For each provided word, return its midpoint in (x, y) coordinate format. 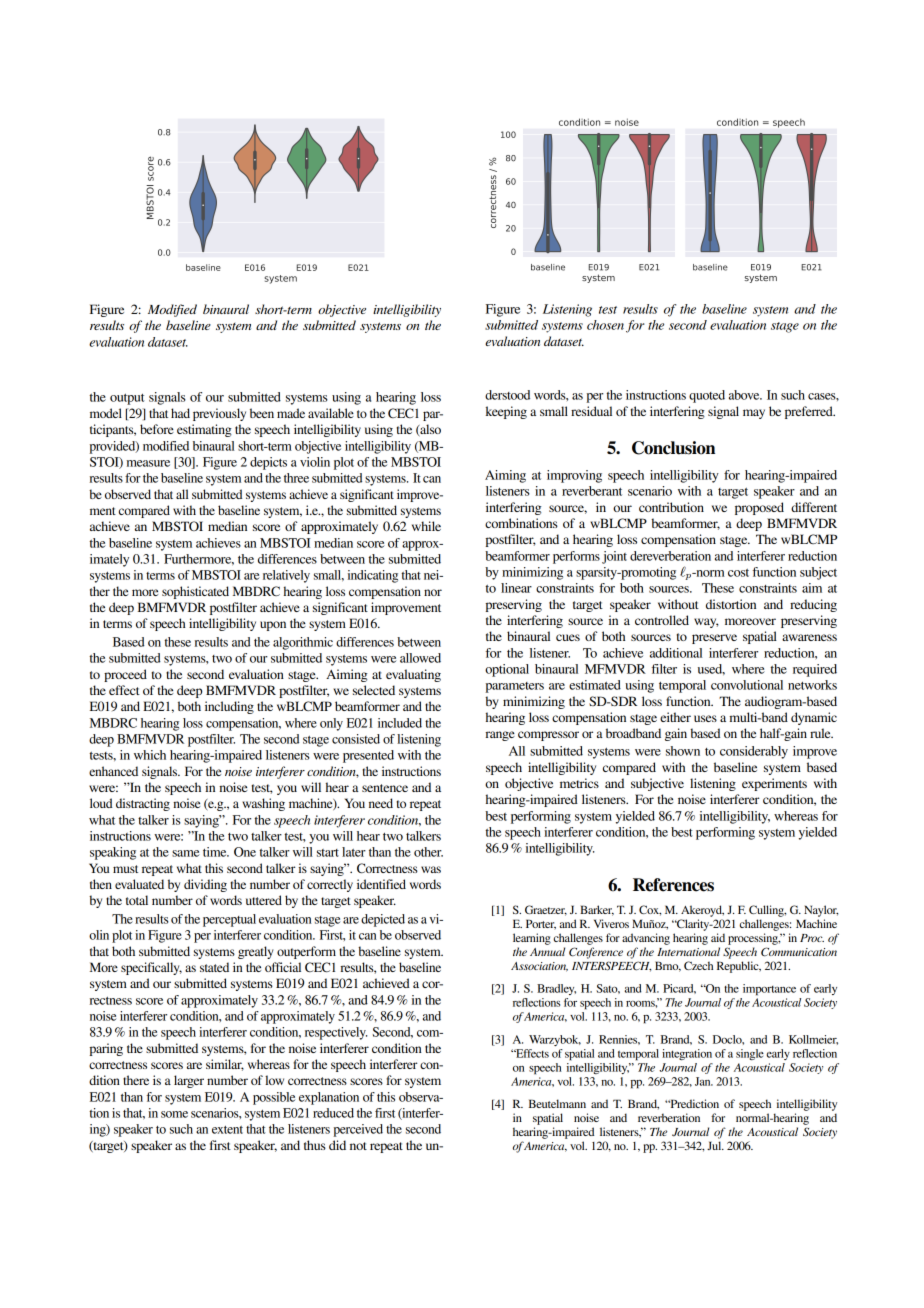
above (745, 395)
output (127, 399)
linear (516, 588)
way (706, 623)
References (673, 885)
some (174, 1114)
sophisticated (195, 592)
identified (381, 884)
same (186, 853)
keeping (506, 412)
